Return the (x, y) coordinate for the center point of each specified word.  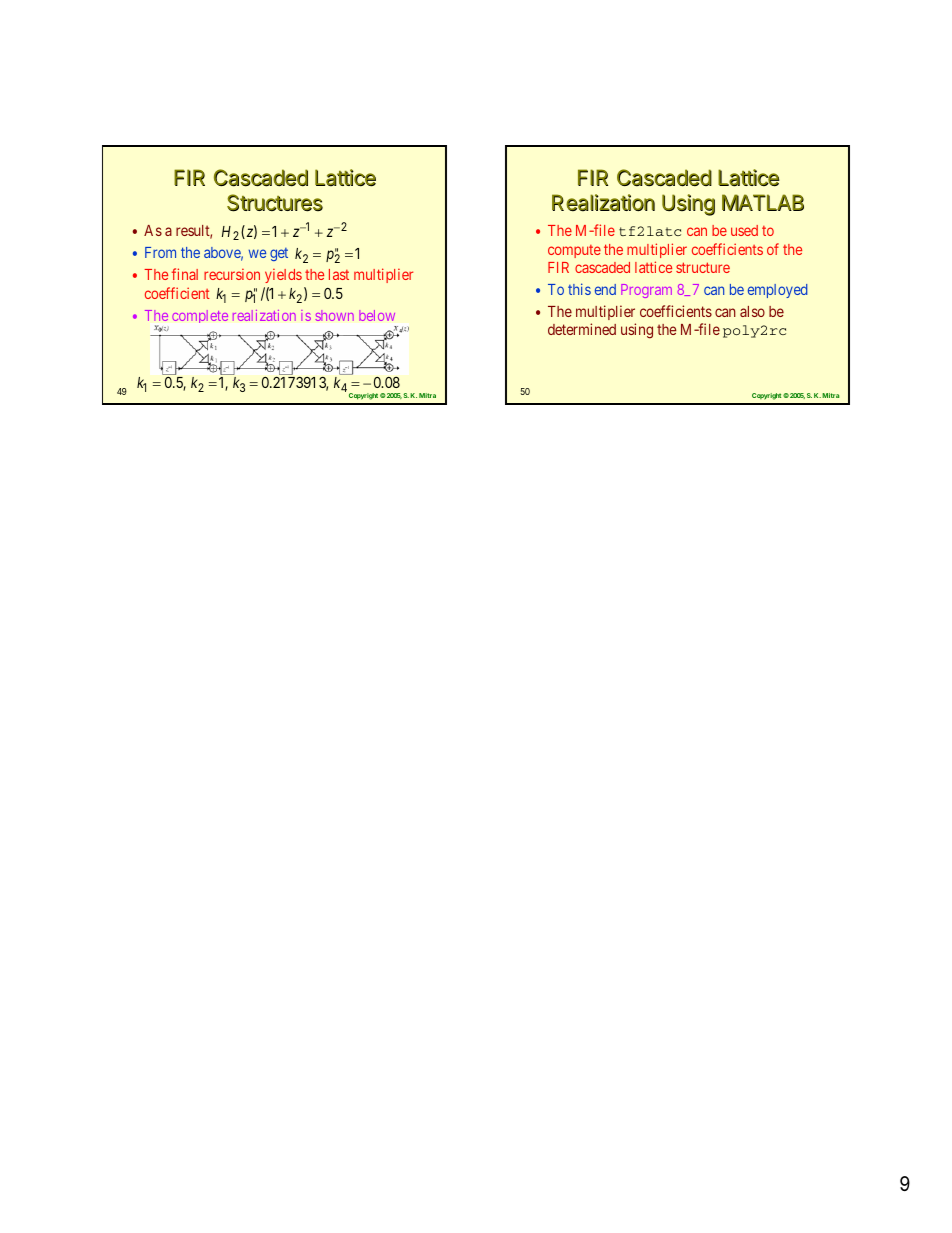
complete (200, 316)
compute (574, 251)
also (752, 311)
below (377, 315)
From (160, 252)
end (605, 289)
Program (646, 291)
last (339, 274)
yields (283, 276)
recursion (232, 274)
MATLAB (763, 202)
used (744, 230)
